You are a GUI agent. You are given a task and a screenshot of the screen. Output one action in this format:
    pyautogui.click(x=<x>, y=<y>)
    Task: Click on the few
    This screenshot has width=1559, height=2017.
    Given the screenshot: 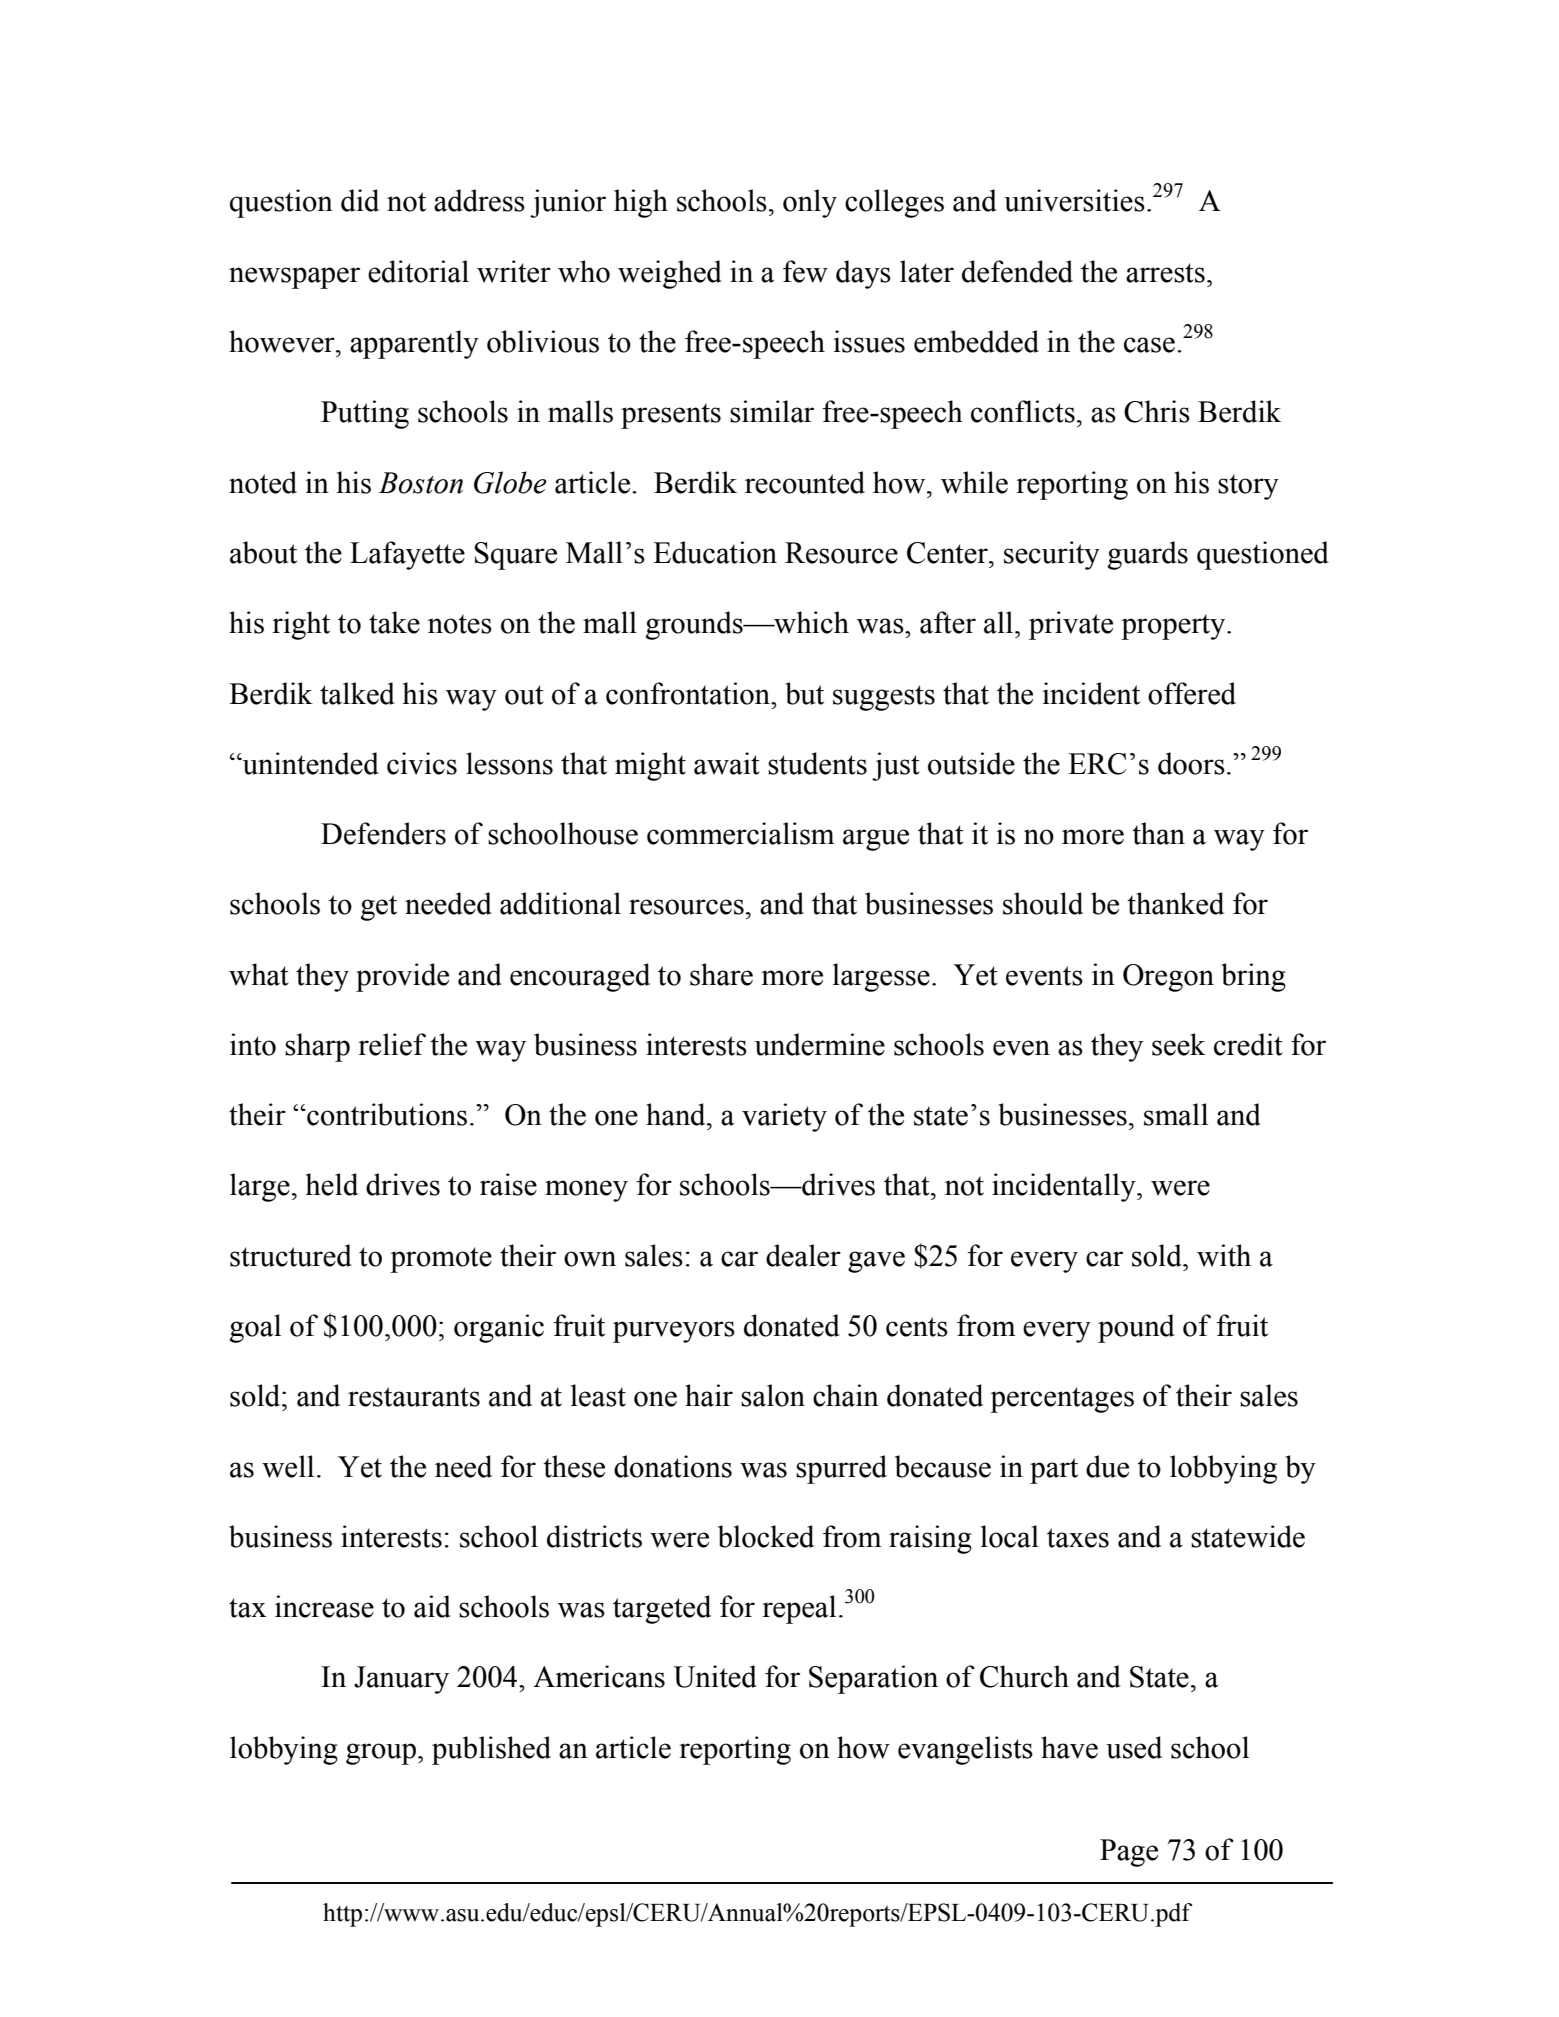 What is the action you would take?
    pyautogui.click(x=805, y=271)
